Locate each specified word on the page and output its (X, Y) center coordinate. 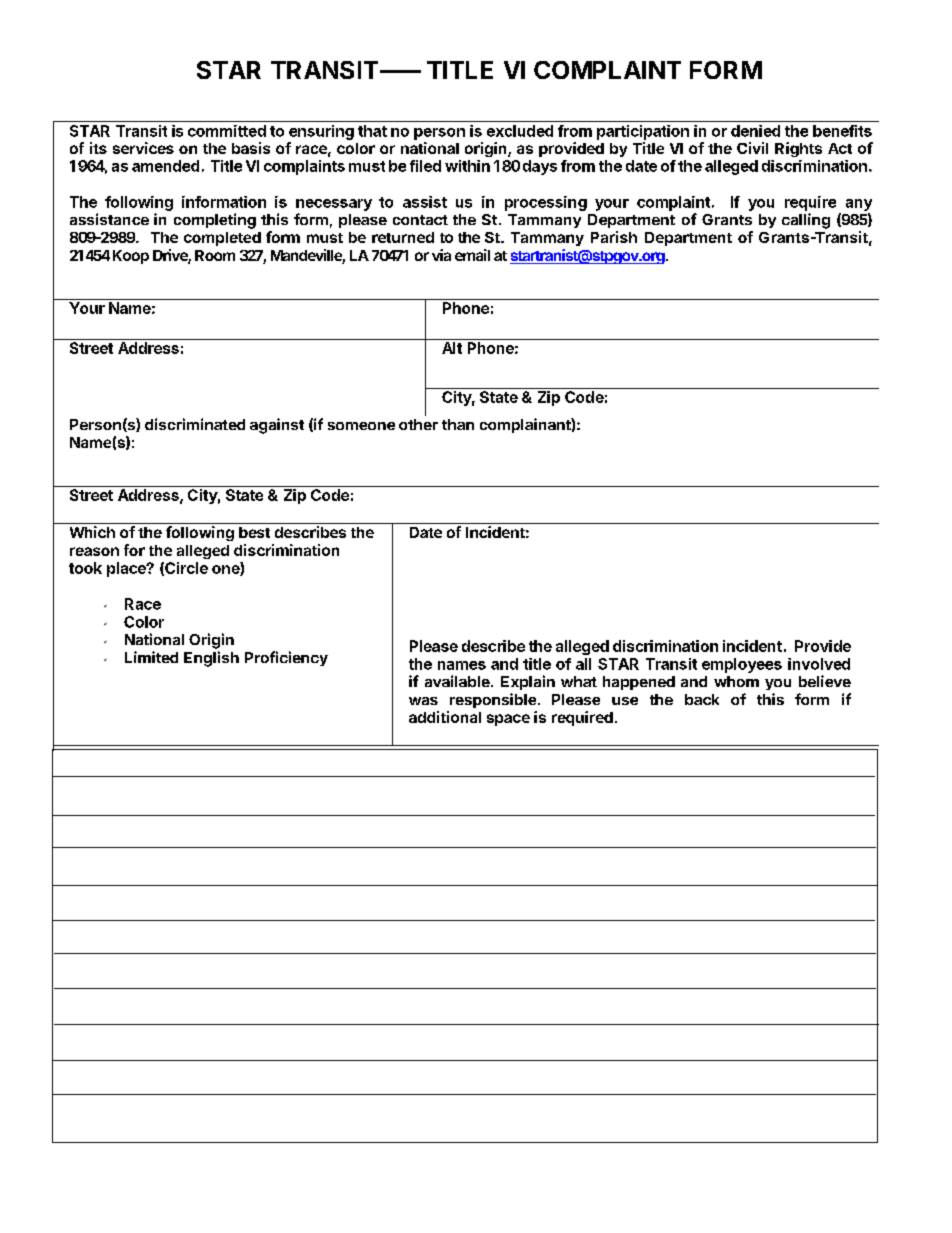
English (211, 659)
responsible (493, 700)
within (467, 166)
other (418, 424)
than (458, 424)
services (143, 148)
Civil (752, 148)
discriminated (195, 424)
